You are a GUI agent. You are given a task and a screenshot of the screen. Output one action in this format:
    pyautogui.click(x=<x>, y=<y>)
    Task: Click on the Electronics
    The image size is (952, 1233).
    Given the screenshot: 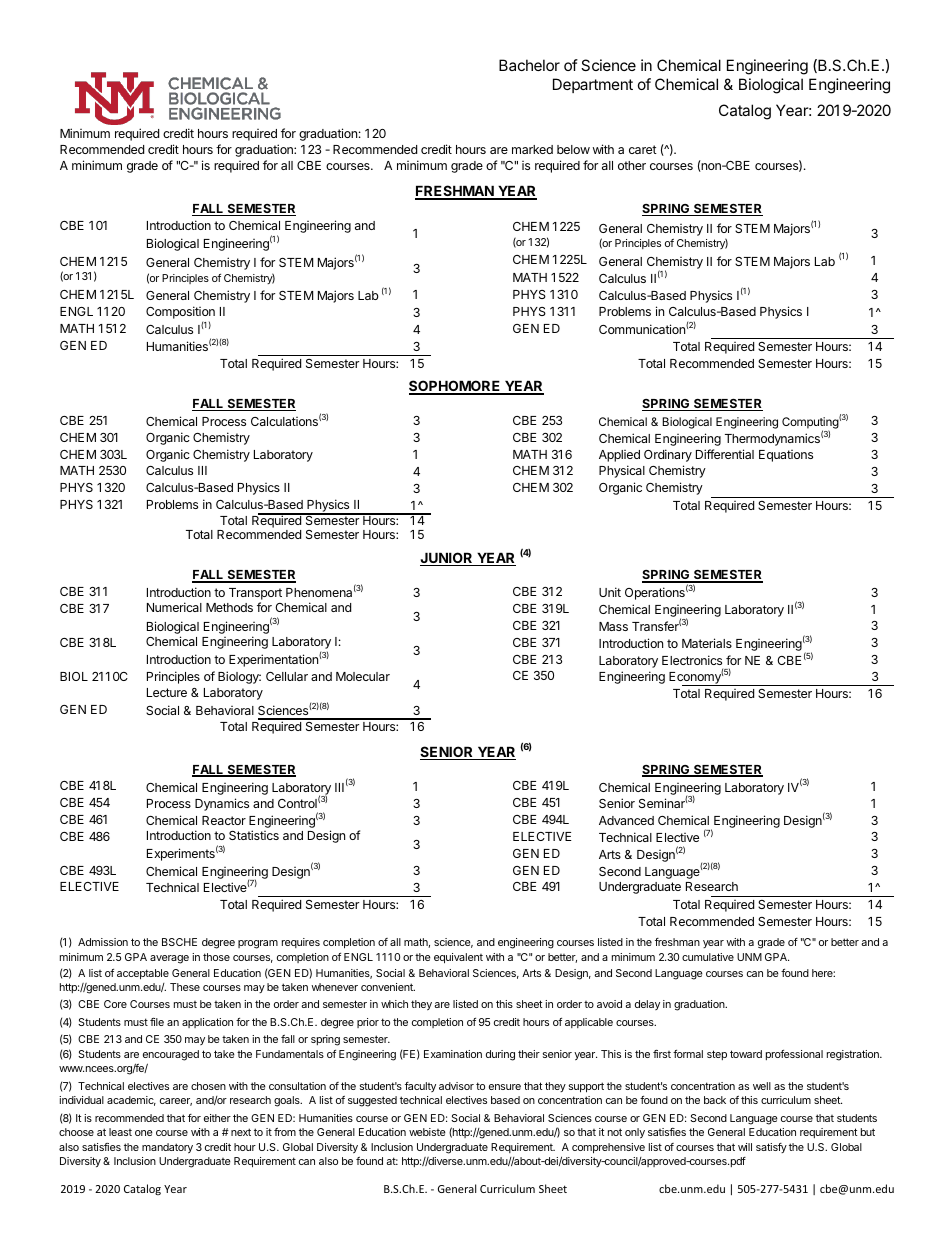 What is the action you would take?
    pyautogui.click(x=692, y=660)
